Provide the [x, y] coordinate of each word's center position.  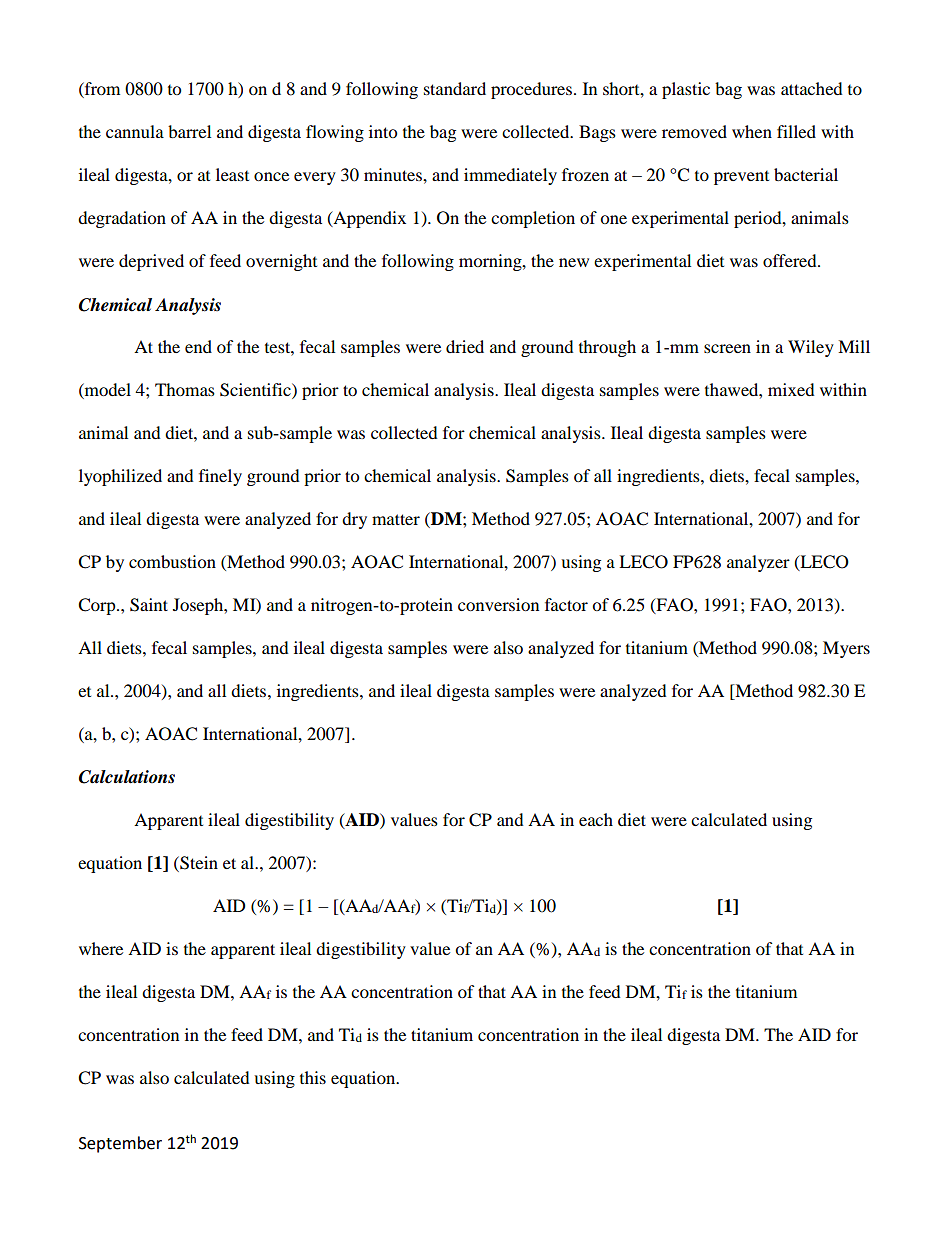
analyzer [758, 563]
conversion [498, 604]
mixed [791, 389]
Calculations [127, 777]
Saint [149, 605]
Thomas [185, 389]
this [313, 1077]
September [120, 1144]
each [596, 819]
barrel [189, 131]
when [752, 131]
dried [465, 346]
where [101, 948]
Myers [846, 649]
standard [455, 88]
